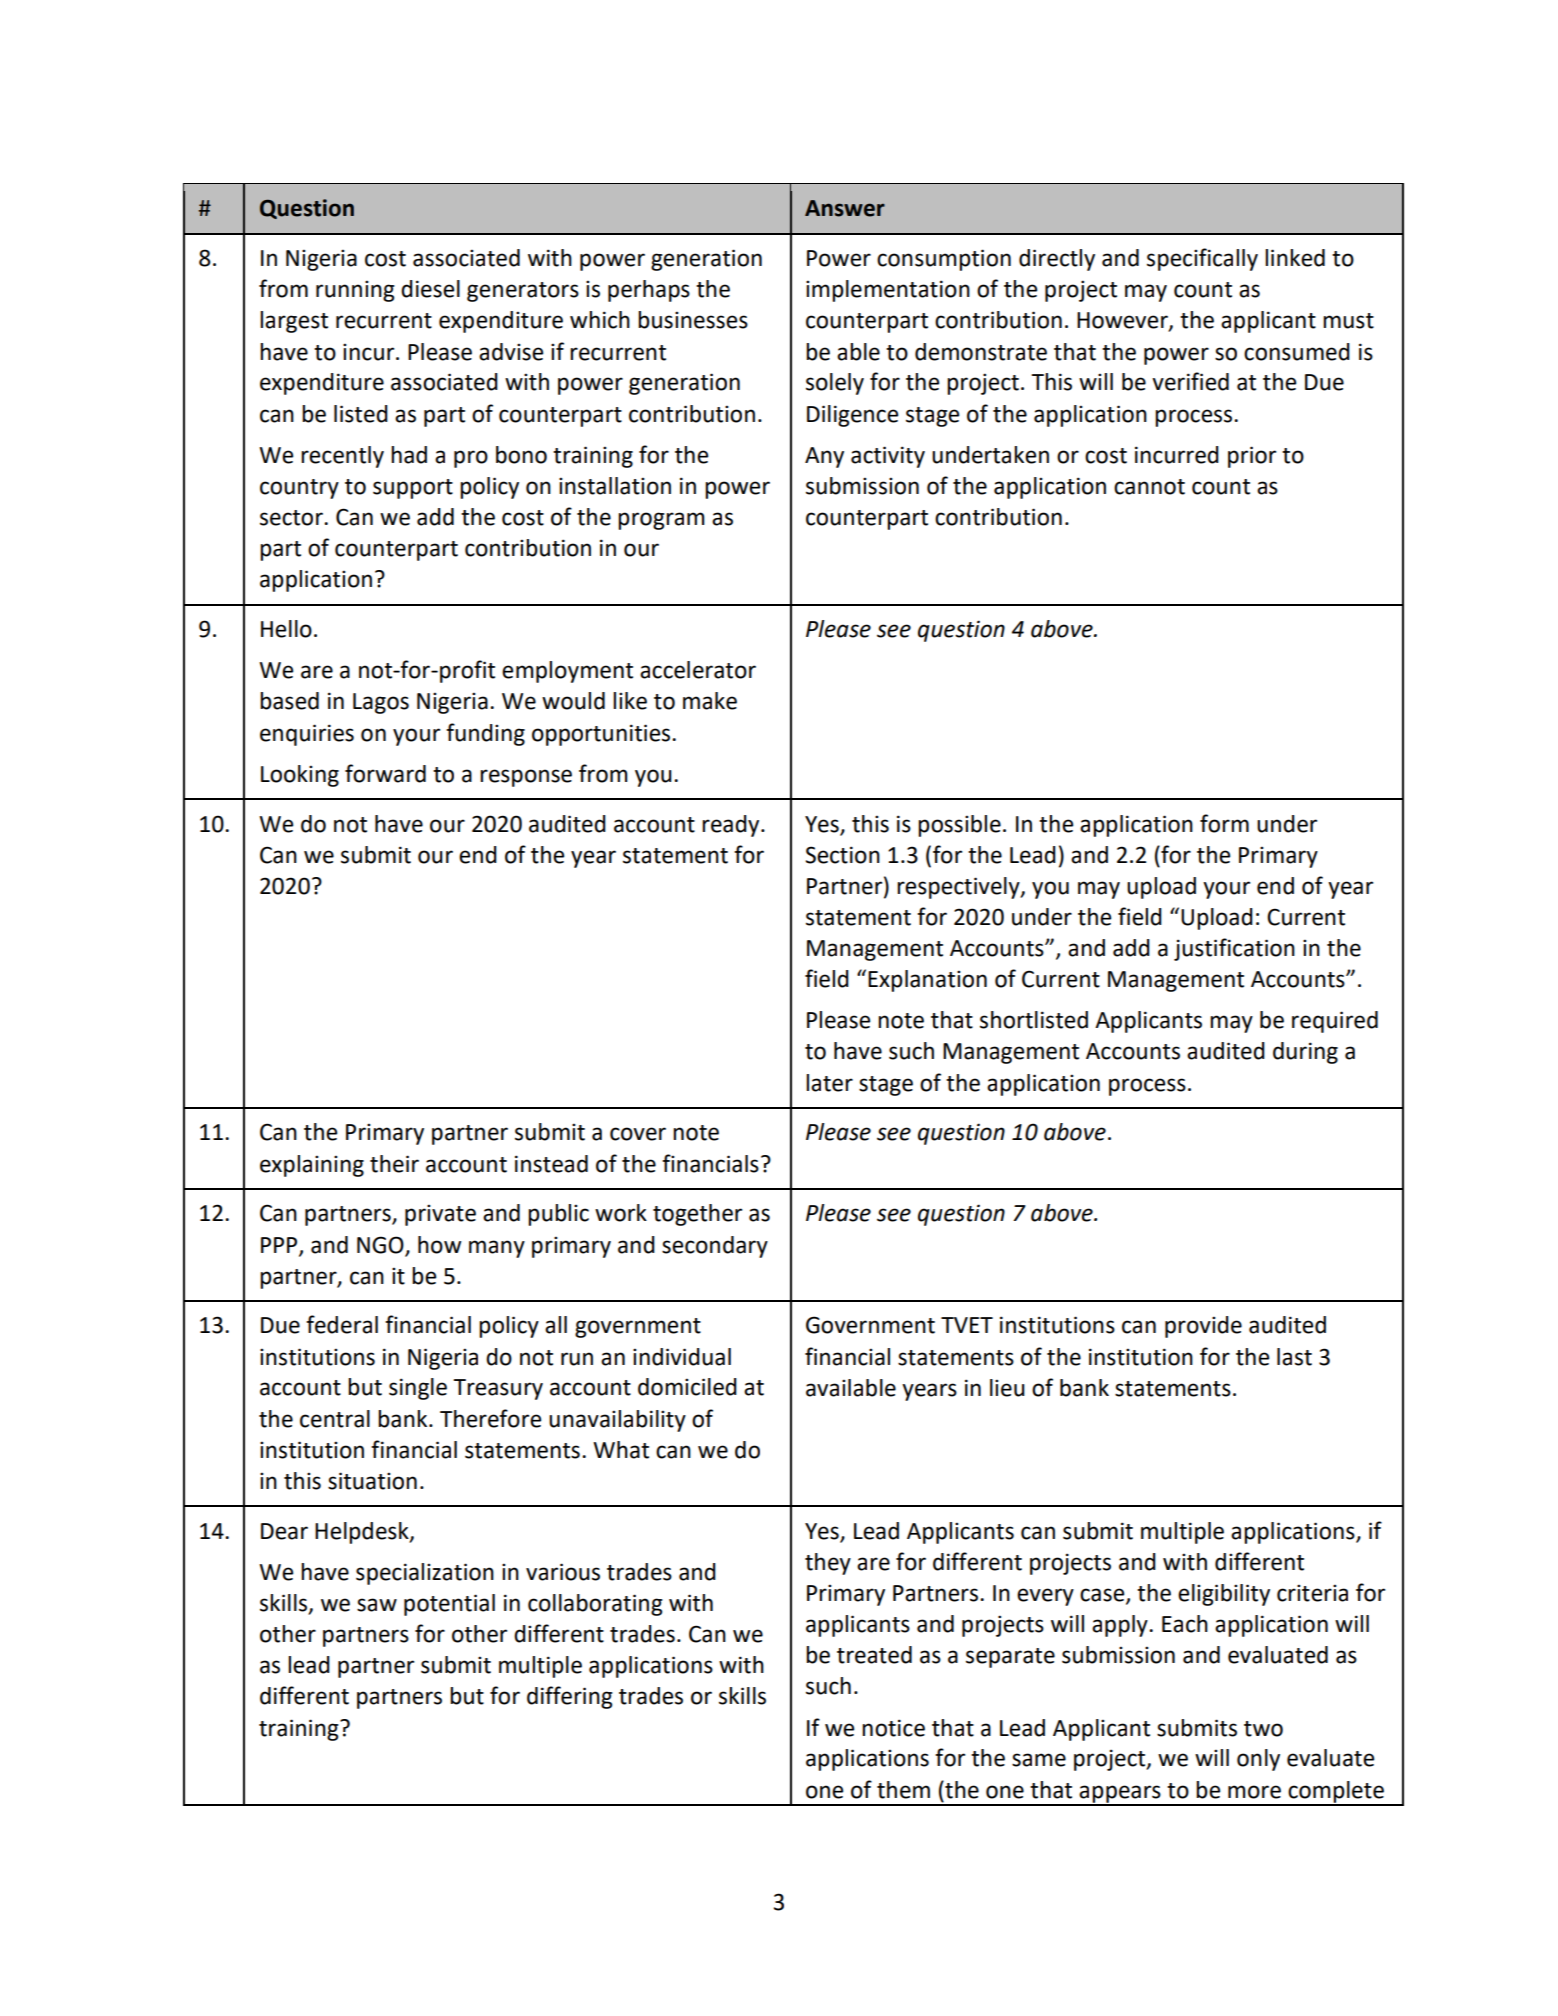 Image resolution: width=1558 pixels, height=2016 pixels. Describe the element at coordinates (394, 1164) in the screenshot. I see `their` at that location.
